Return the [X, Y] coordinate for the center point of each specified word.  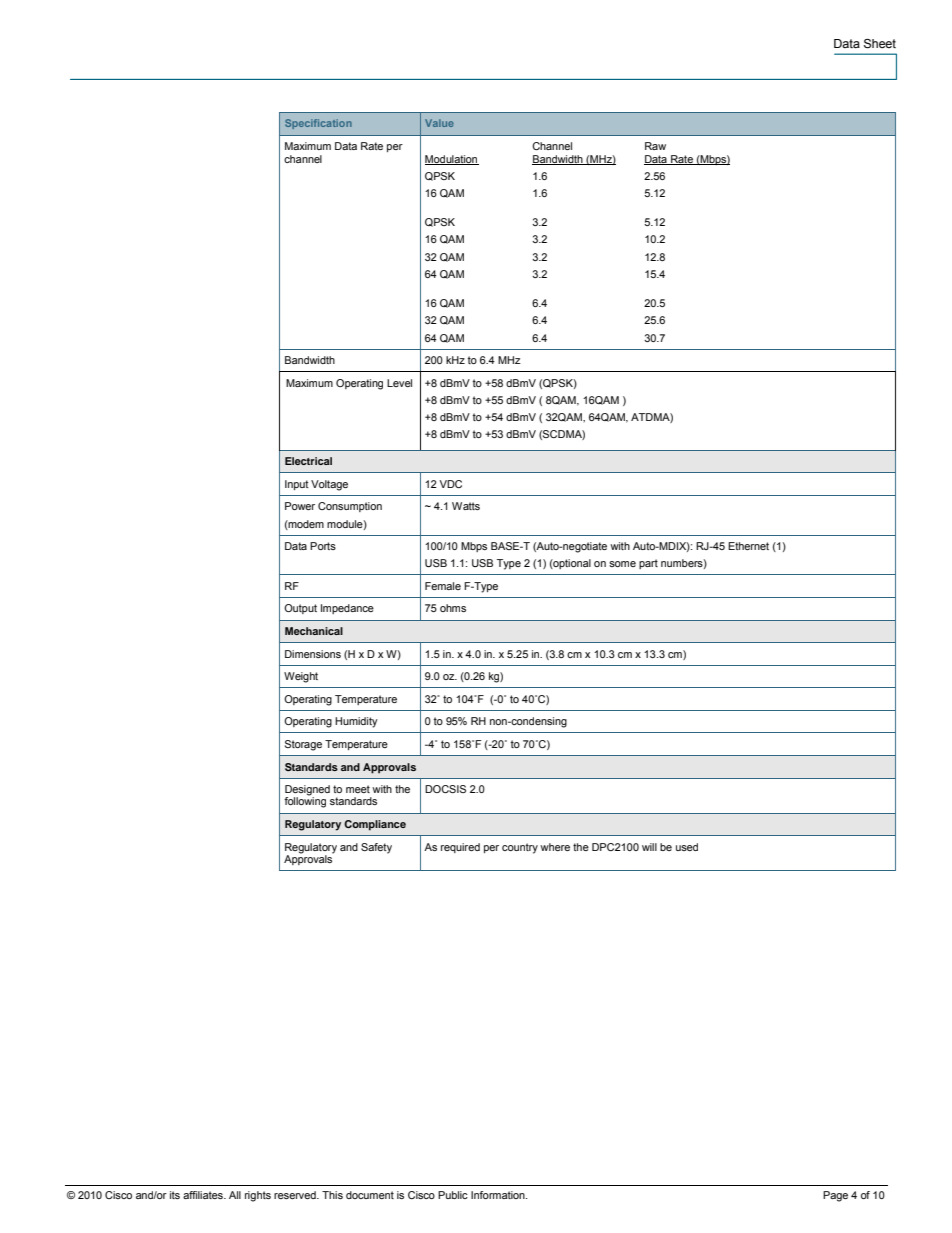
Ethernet [748, 546]
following [305, 801]
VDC [451, 484]
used [687, 847]
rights [258, 1196]
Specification [318, 124]
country [520, 848]
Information [499, 1195]
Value [439, 123]
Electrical [308, 461]
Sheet [880, 44]
